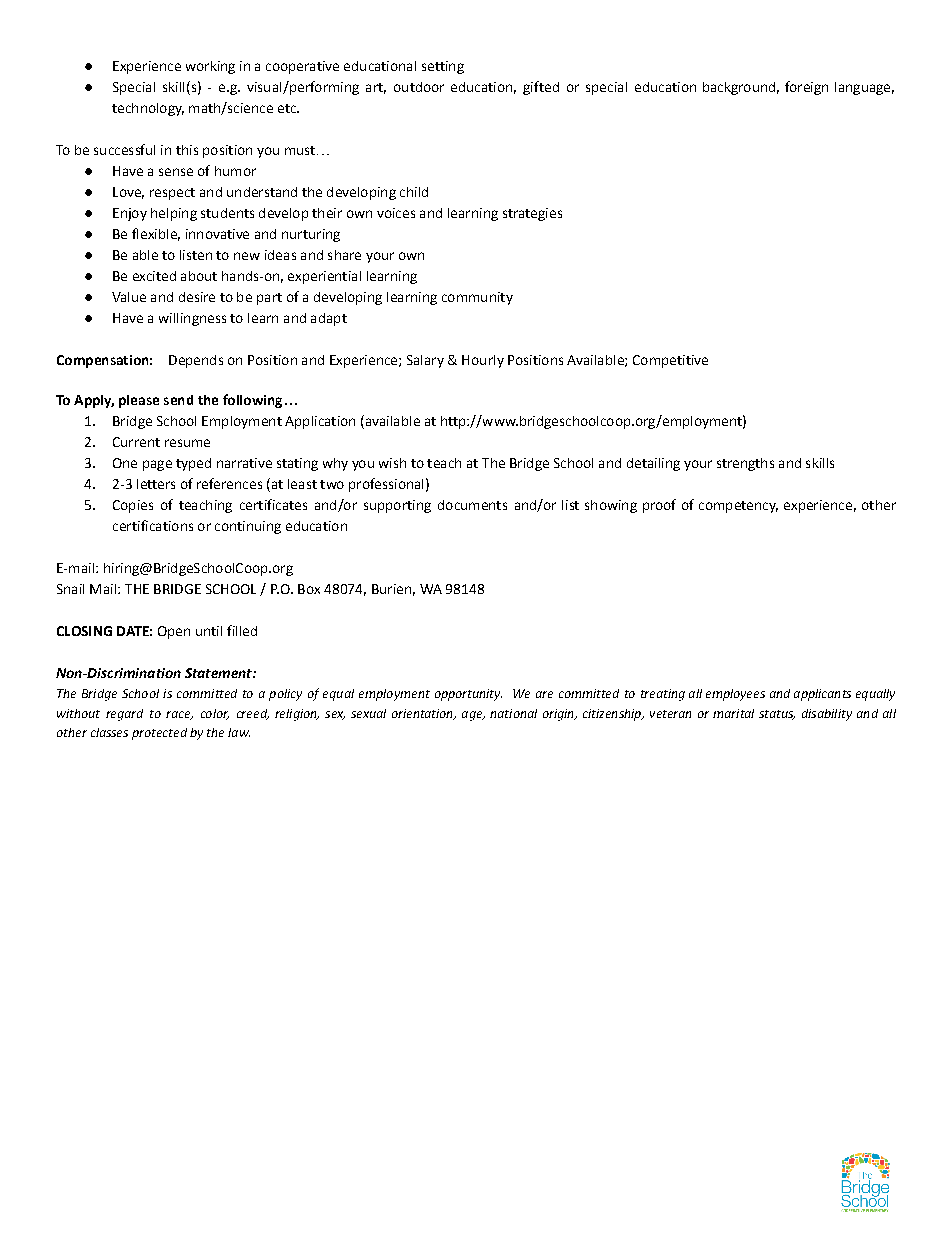  I want to click on Competitive, so click(670, 361).
